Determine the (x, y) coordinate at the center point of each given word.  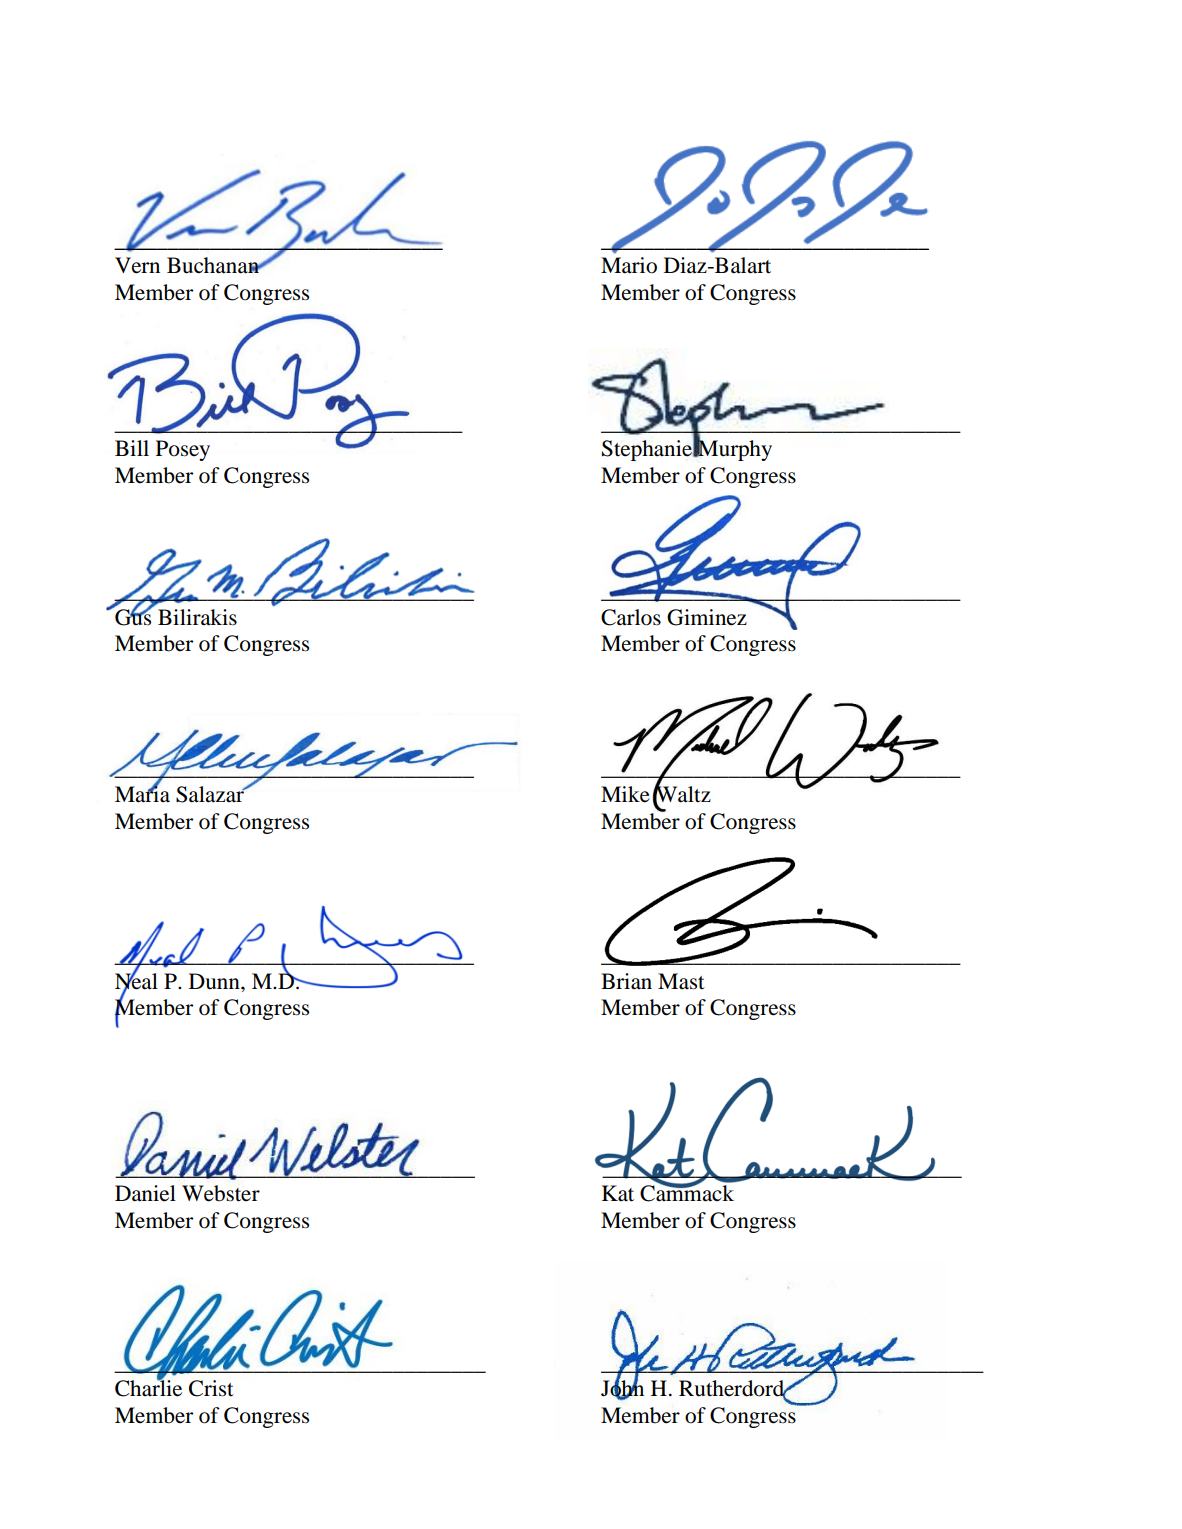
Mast (681, 981)
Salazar (211, 794)
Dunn (215, 981)
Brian (626, 981)
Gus (133, 616)
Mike (625, 794)
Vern (137, 265)
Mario (629, 265)
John (622, 1388)
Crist (211, 1388)
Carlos (631, 617)
